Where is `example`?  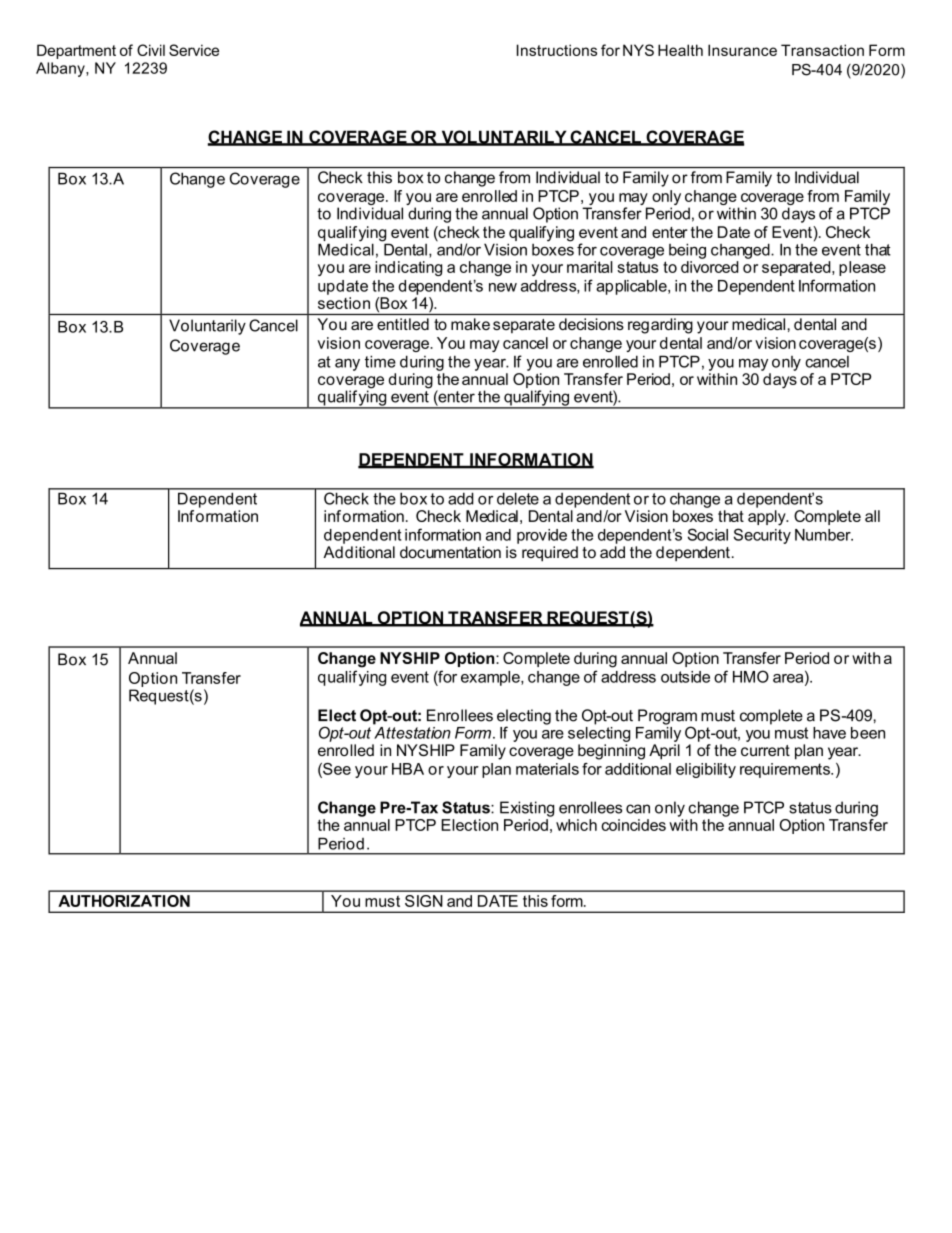 example is located at coordinates (491, 678).
